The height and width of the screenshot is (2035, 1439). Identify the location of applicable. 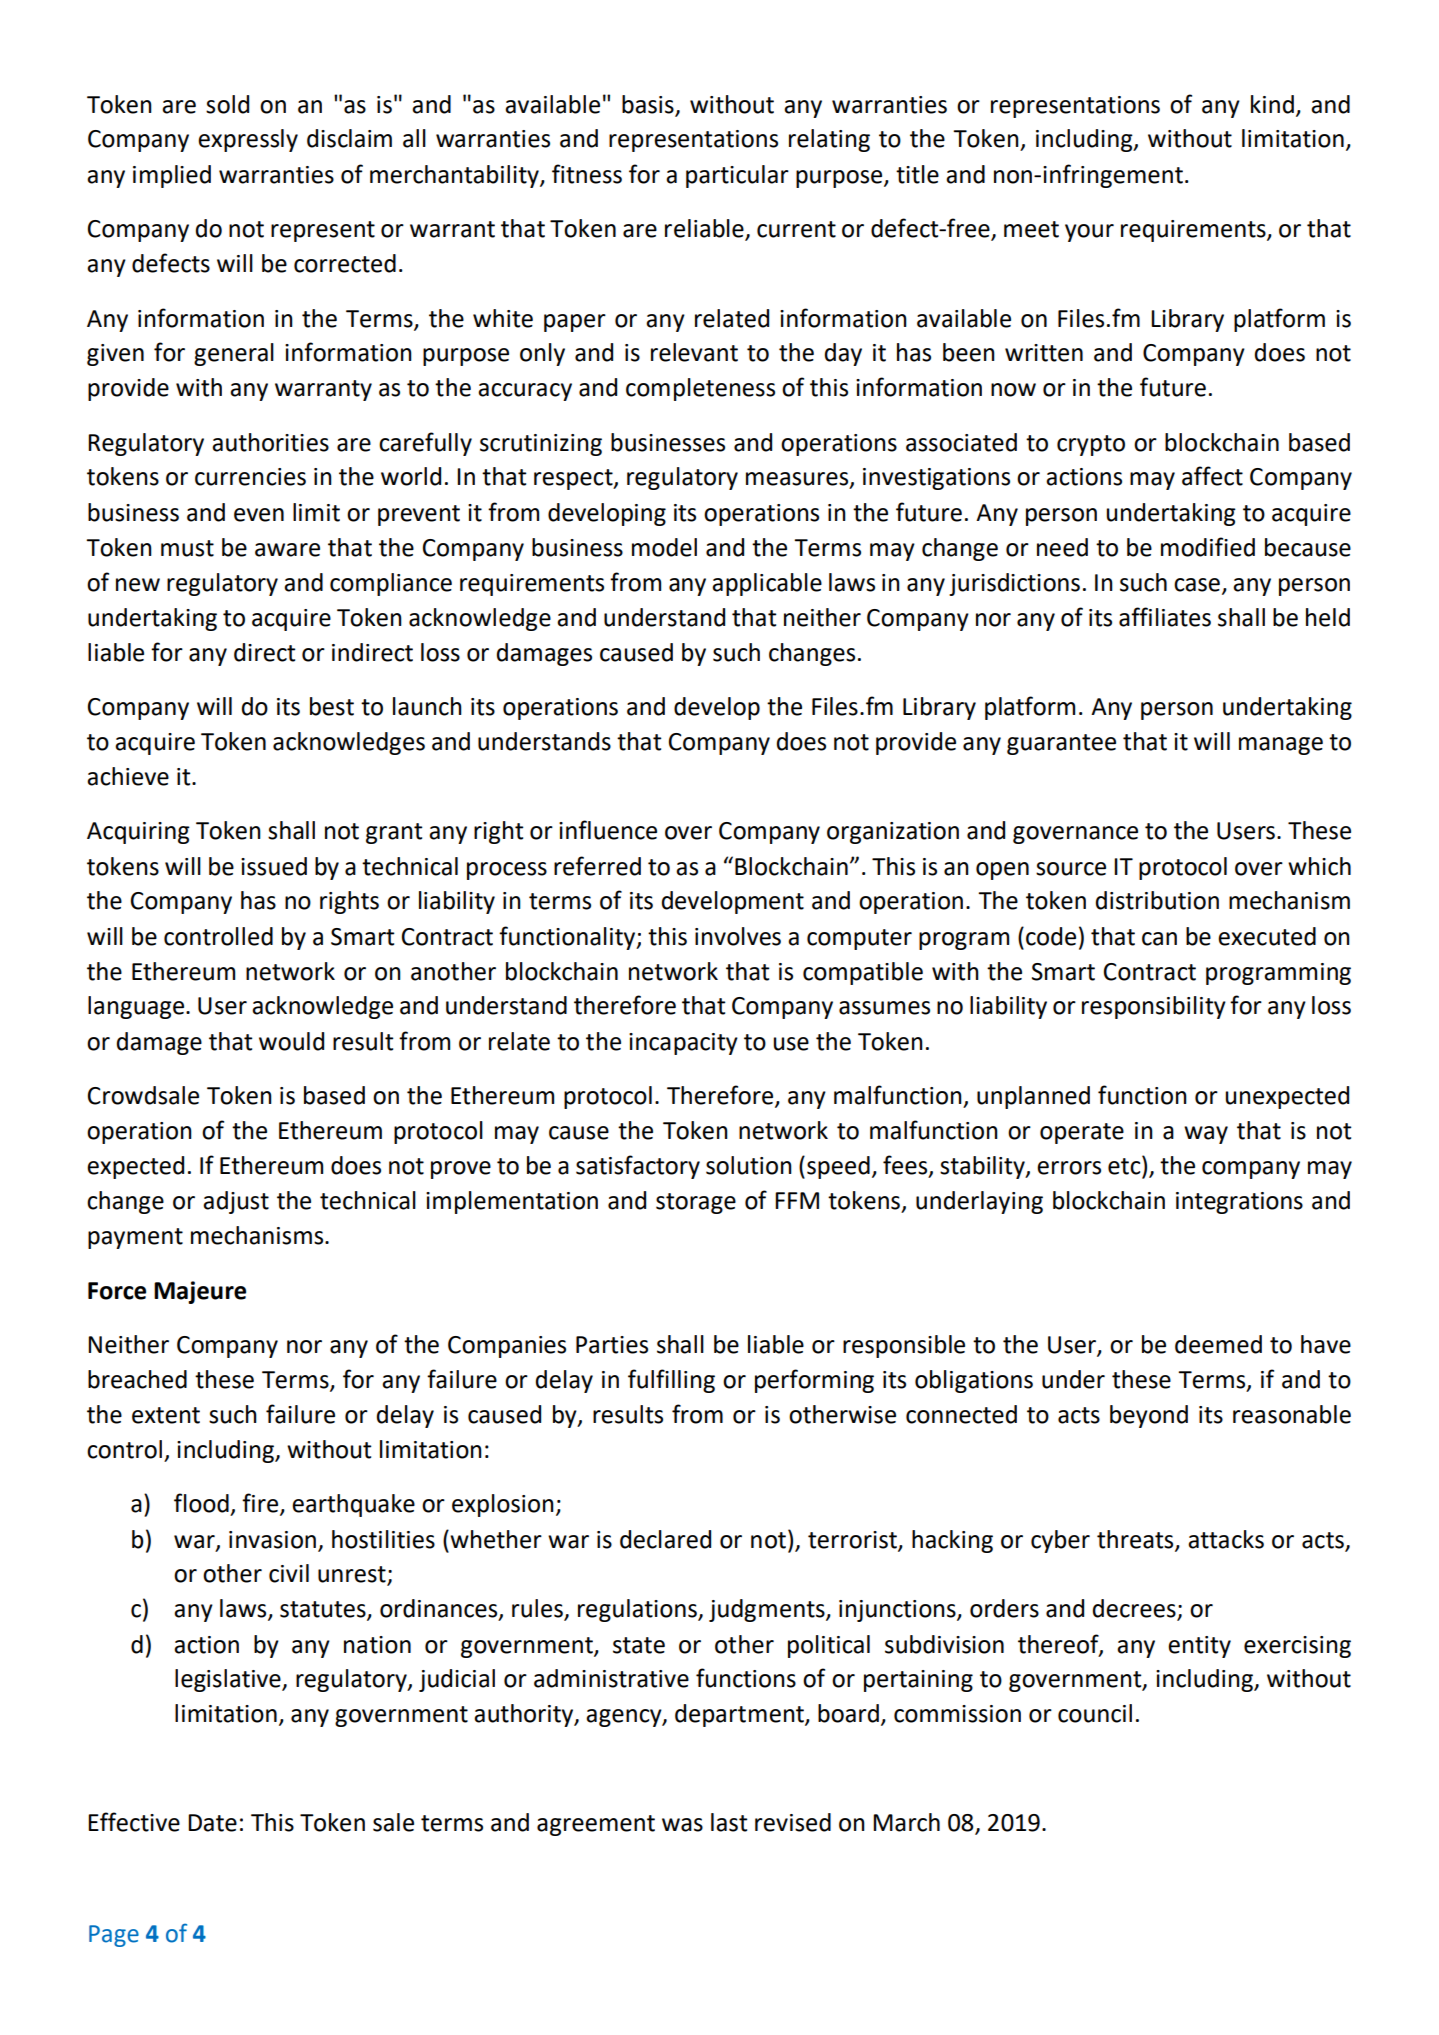
(767, 584).
